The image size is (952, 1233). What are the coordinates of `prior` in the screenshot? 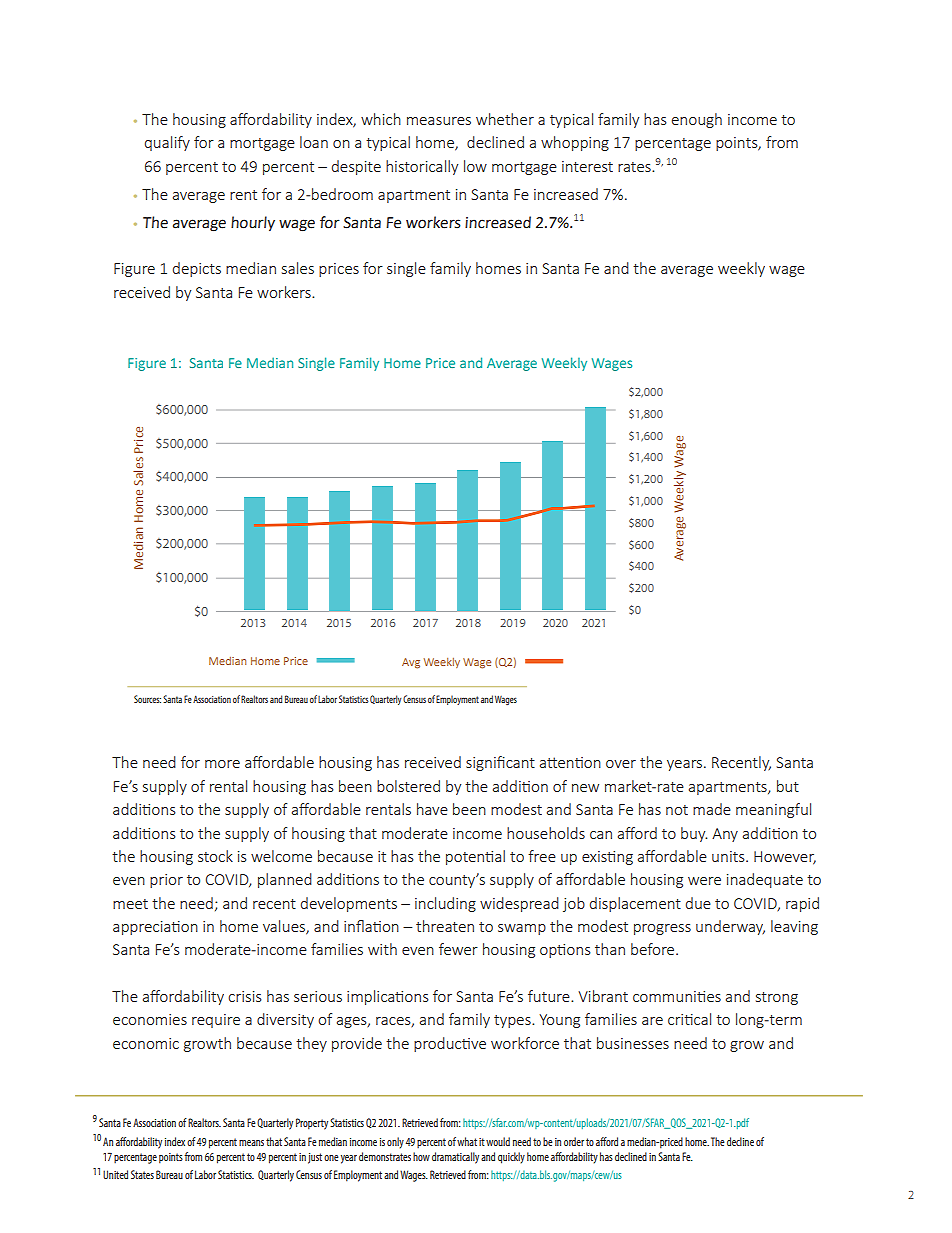 It's located at (166, 881).
